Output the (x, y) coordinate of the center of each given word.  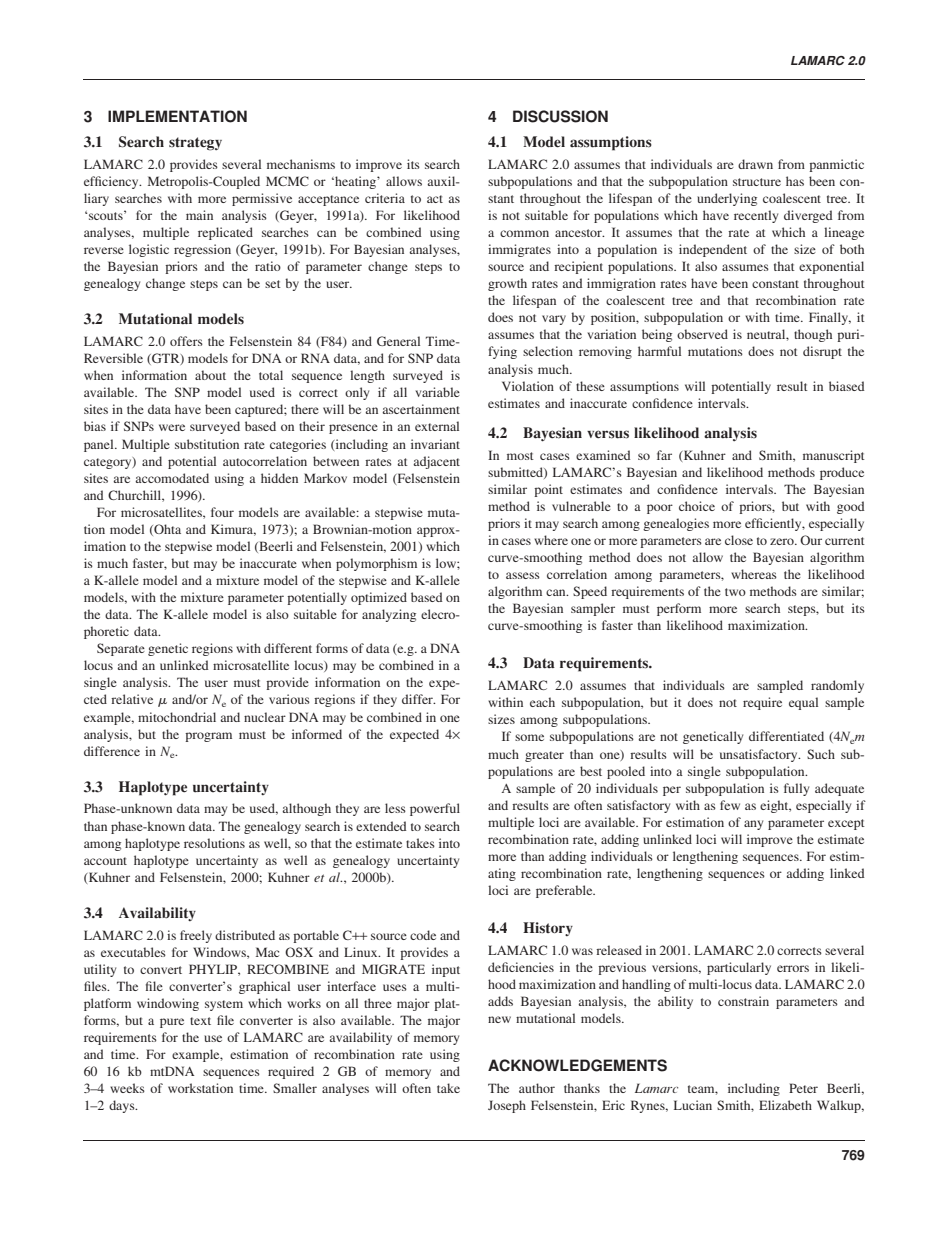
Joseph (507, 1106)
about (210, 375)
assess (523, 575)
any (753, 825)
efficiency (112, 182)
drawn (755, 164)
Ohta (166, 530)
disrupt (822, 352)
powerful (435, 809)
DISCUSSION (560, 116)
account (105, 861)
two (735, 592)
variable (437, 392)
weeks (127, 1088)
